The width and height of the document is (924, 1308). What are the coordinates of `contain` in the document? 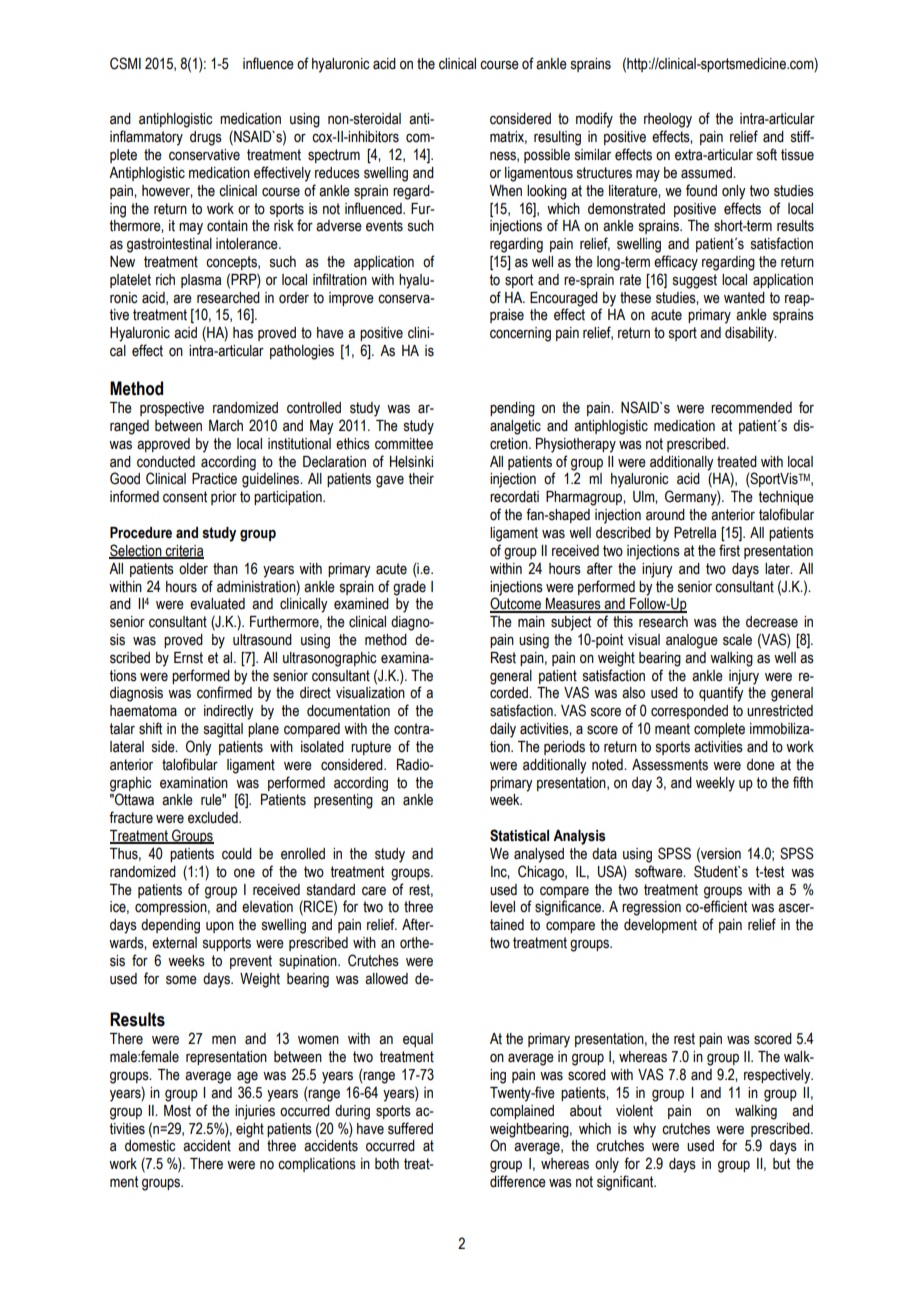 It's located at (227, 226).
